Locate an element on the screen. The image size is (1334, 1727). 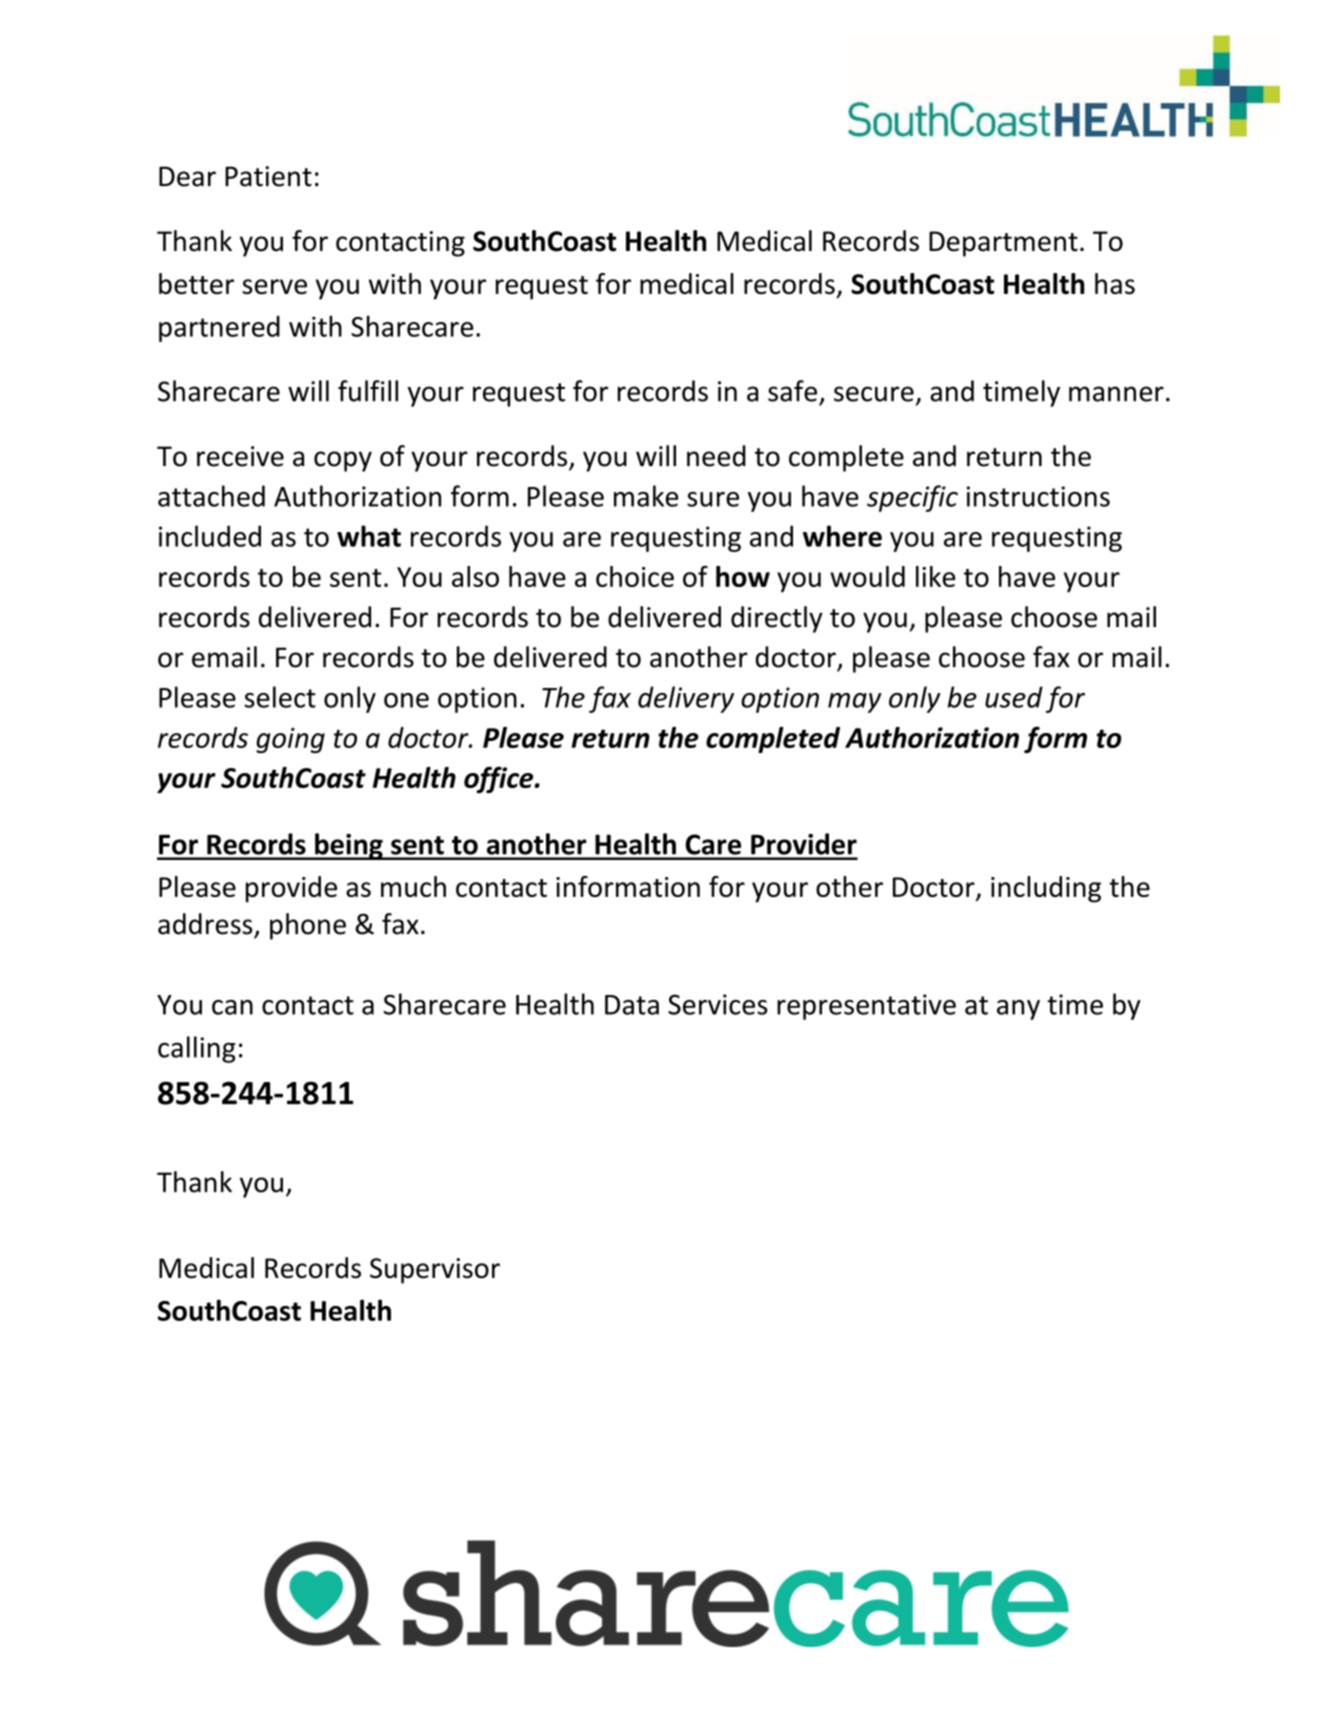
Data is located at coordinates (632, 1005).
